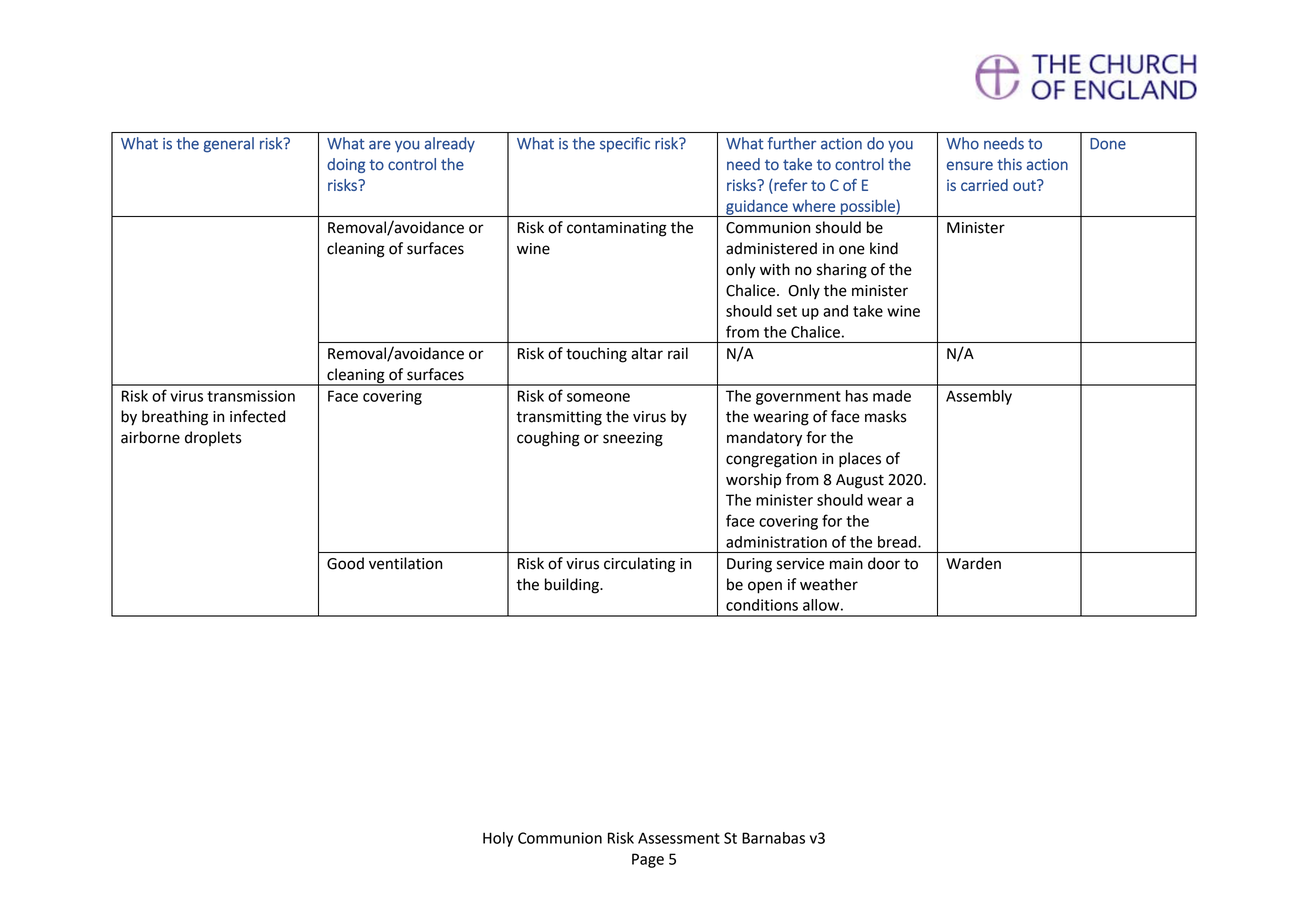 This image has width=1308, height=924. I want to click on conditions, so click(762, 605).
